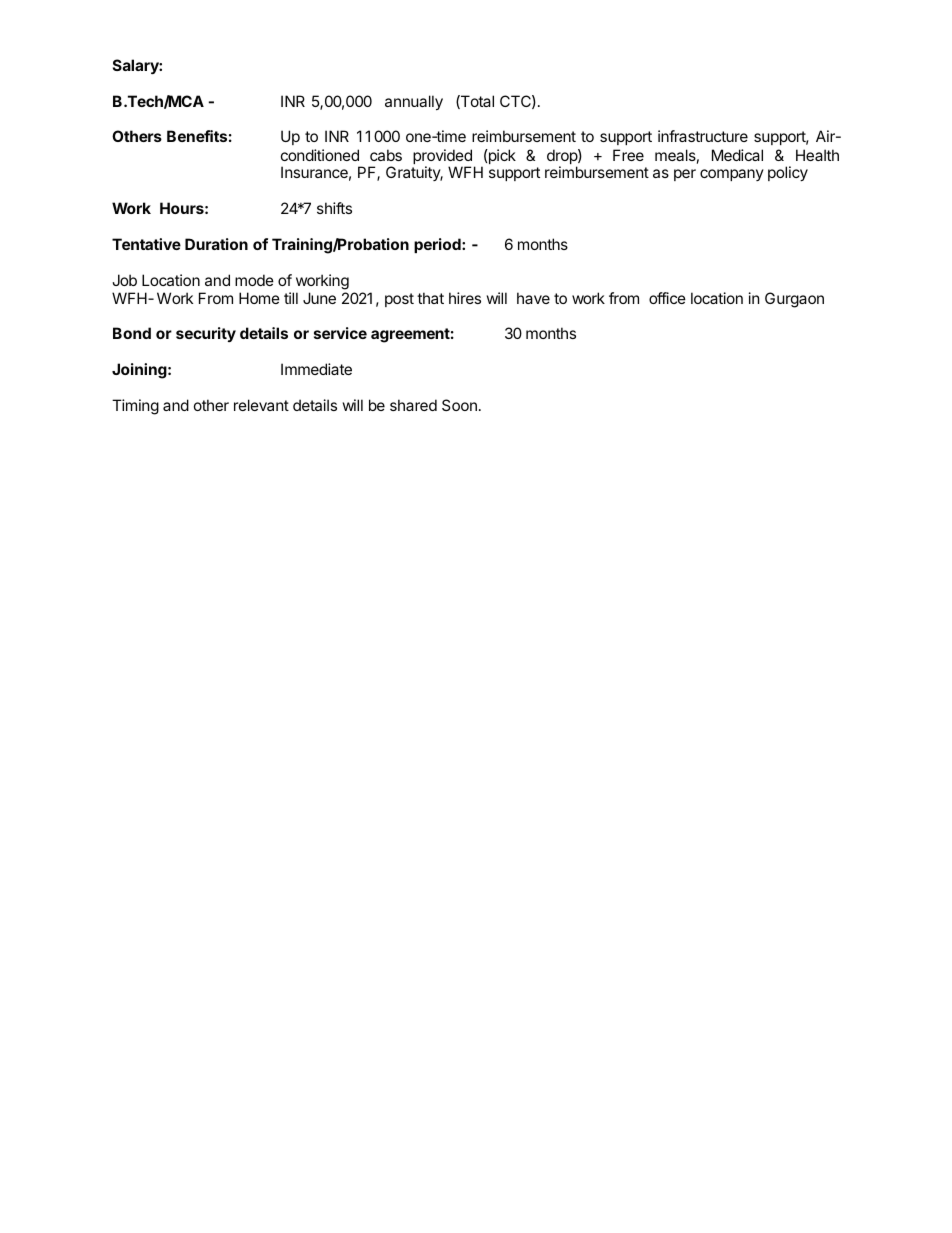 This document has width=952, height=1233. Describe the element at coordinates (465, 298) in the document. I see `hires` at that location.
